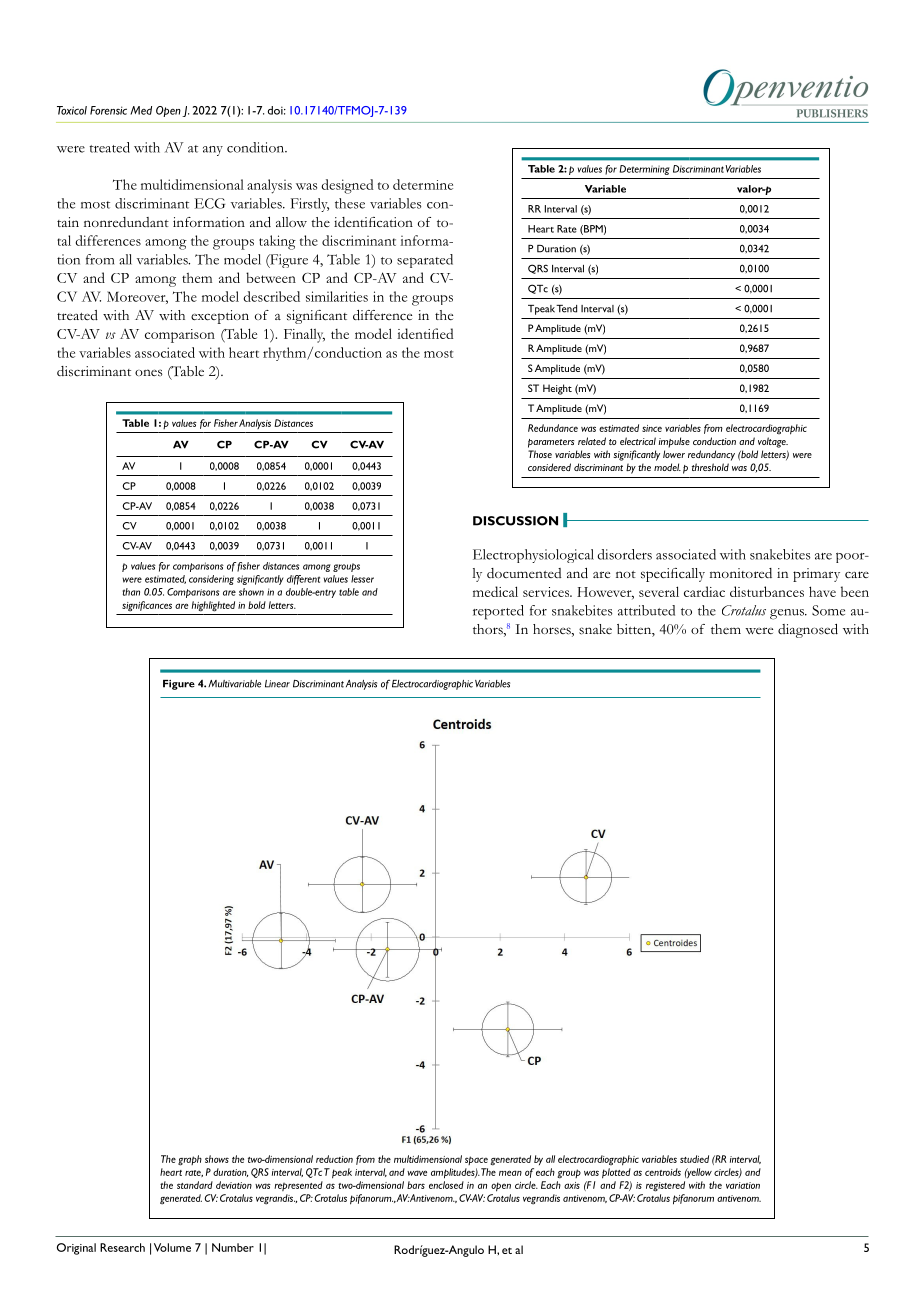  Describe the element at coordinates (446, 1185) in the page. I see `enclosed` at that location.
